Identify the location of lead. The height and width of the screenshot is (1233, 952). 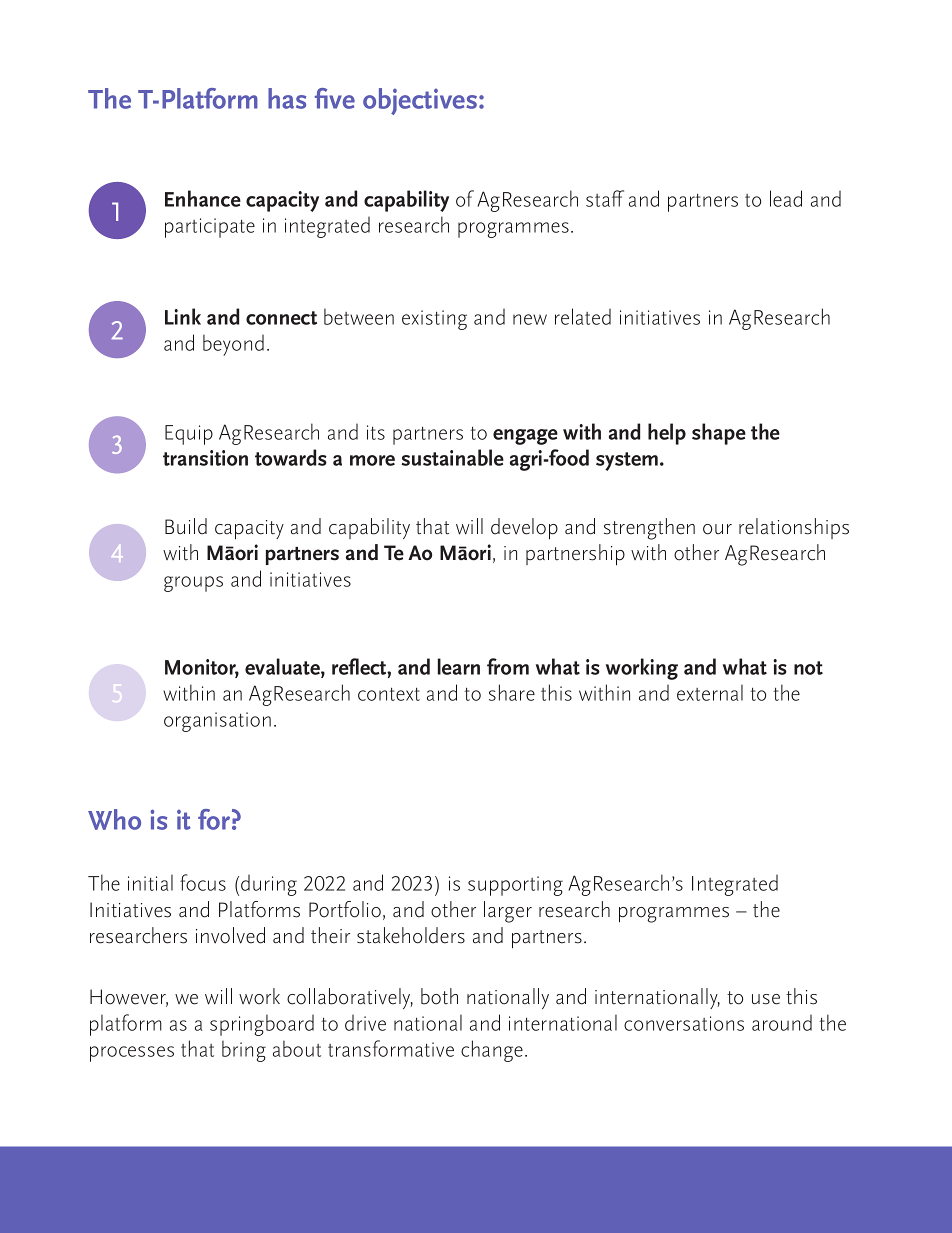
(786, 198).
